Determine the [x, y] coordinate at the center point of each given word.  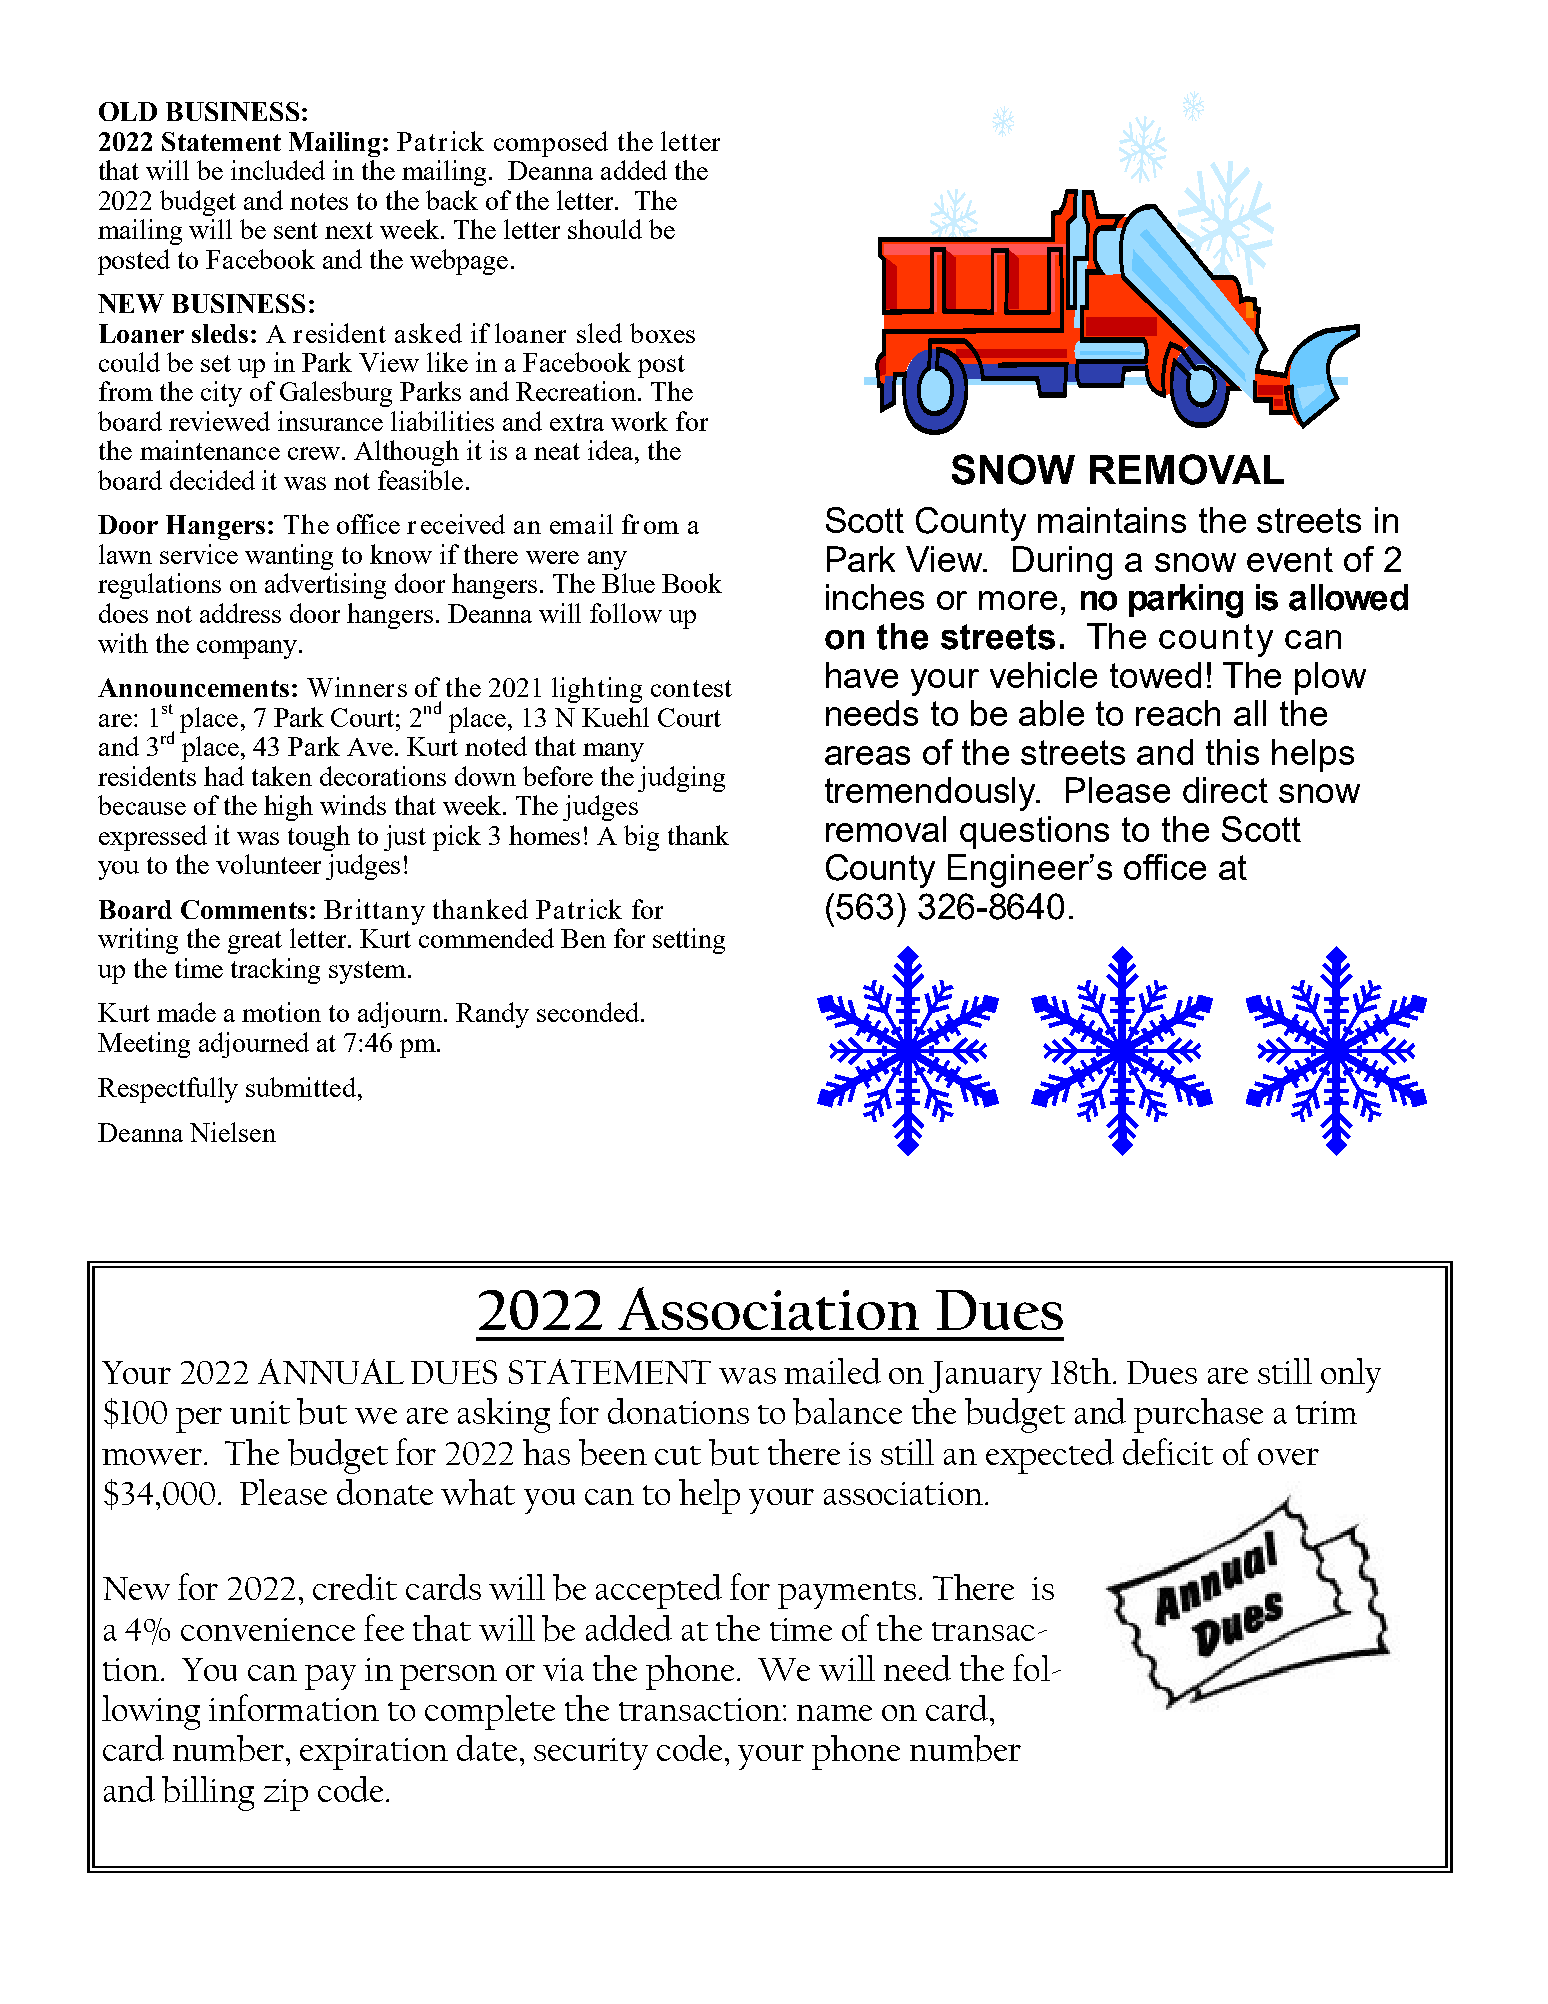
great [255, 942]
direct [1225, 790]
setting [689, 941]
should [605, 229]
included [278, 170]
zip [286, 1795]
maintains [1112, 520]
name [834, 1713]
